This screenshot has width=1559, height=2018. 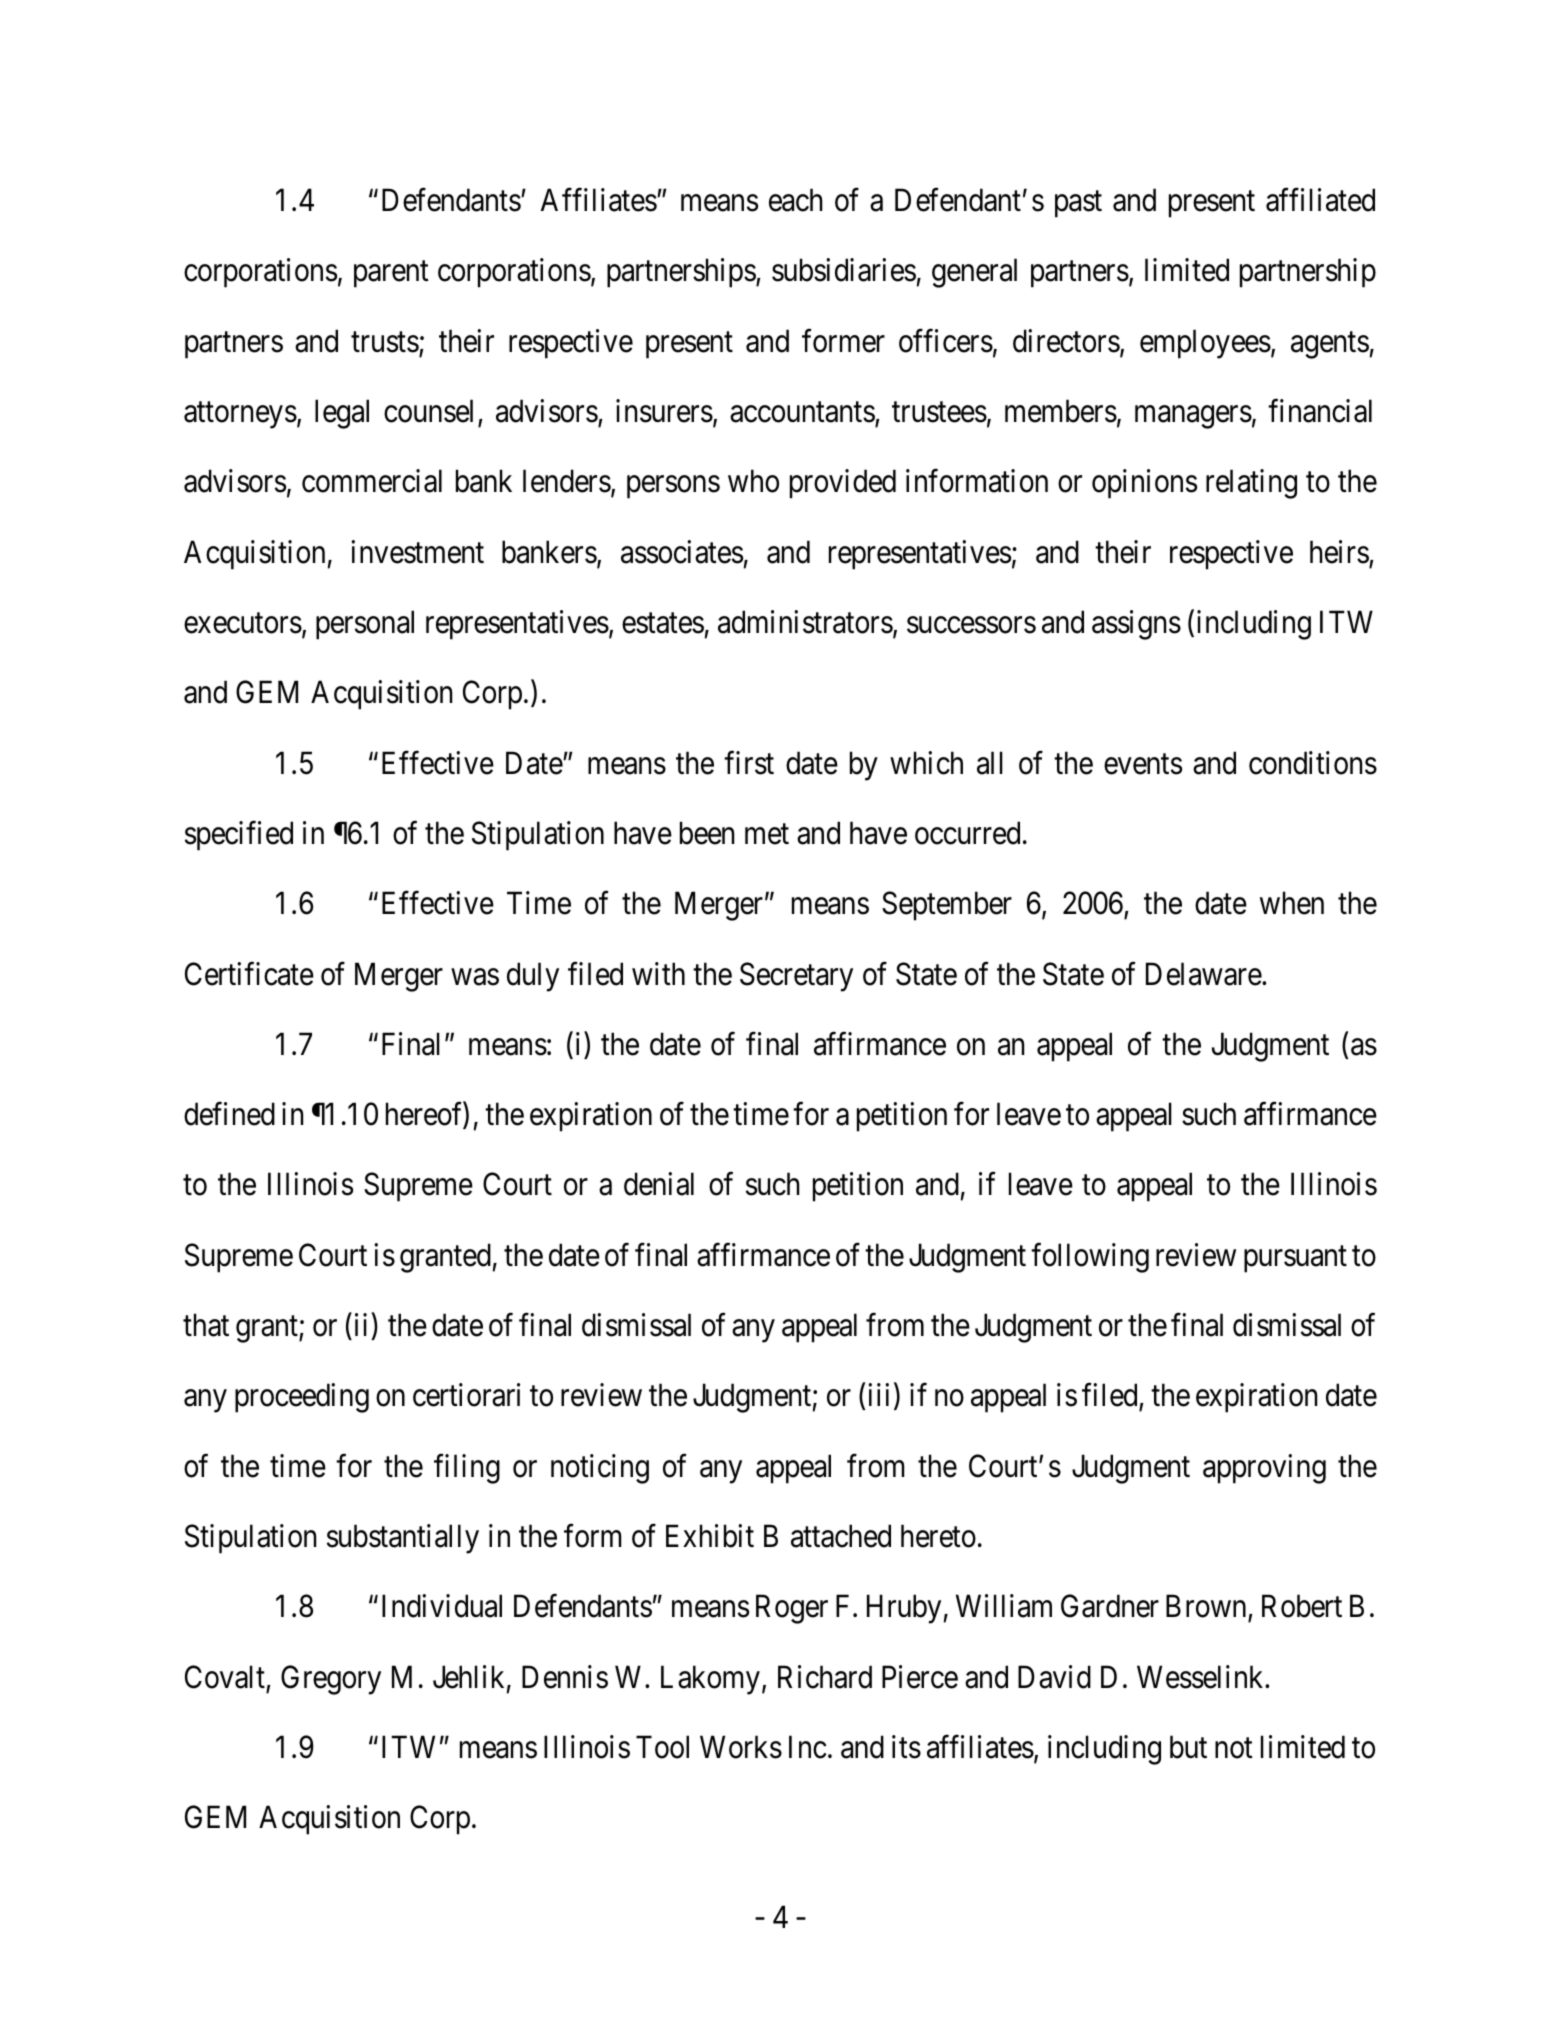 What do you see at coordinates (1188, 1747) in the screenshot?
I see `but` at bounding box center [1188, 1747].
